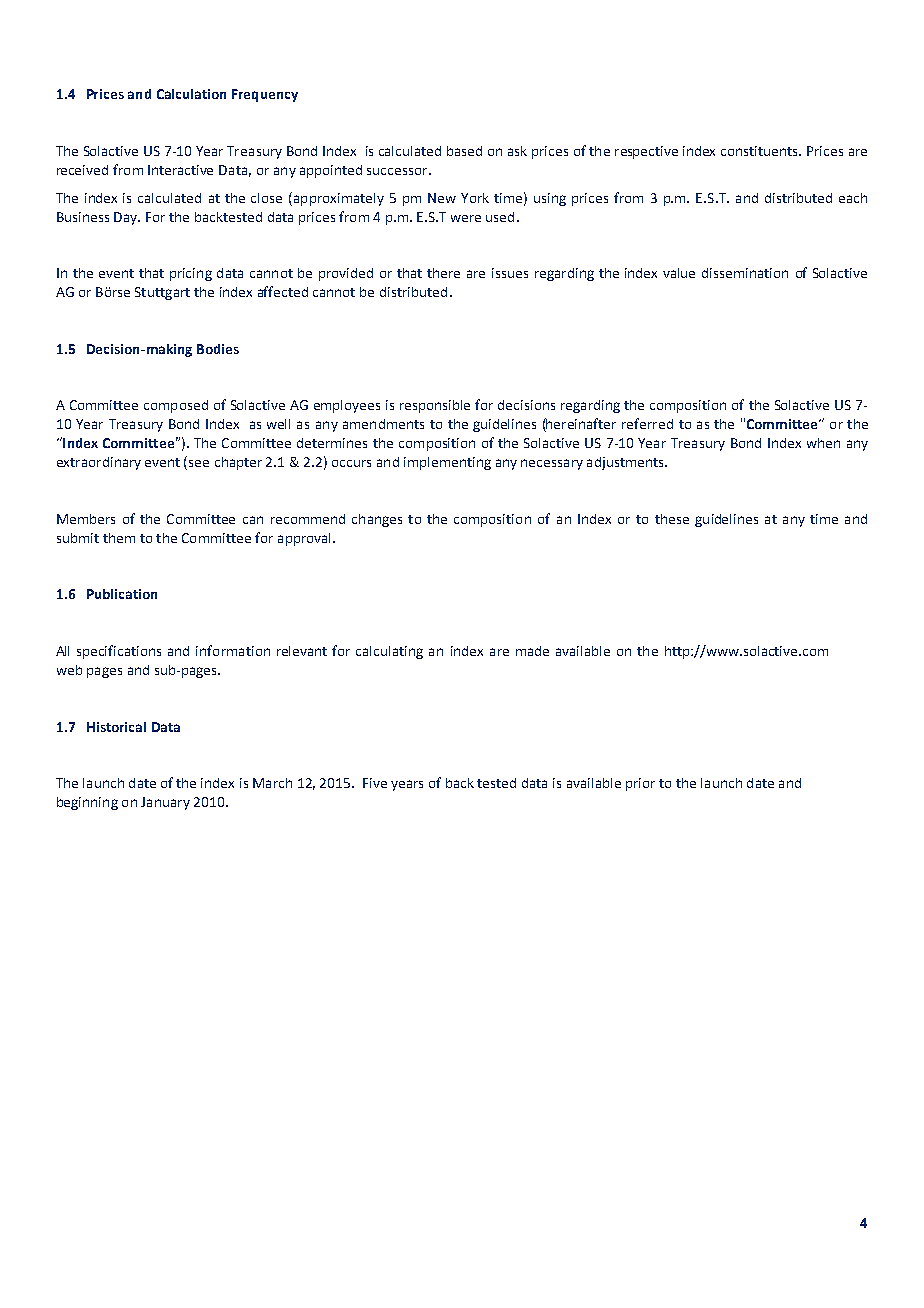 The width and height of the page is (924, 1308). What do you see at coordinates (761, 151) in the page?
I see `constituents` at bounding box center [761, 151].
